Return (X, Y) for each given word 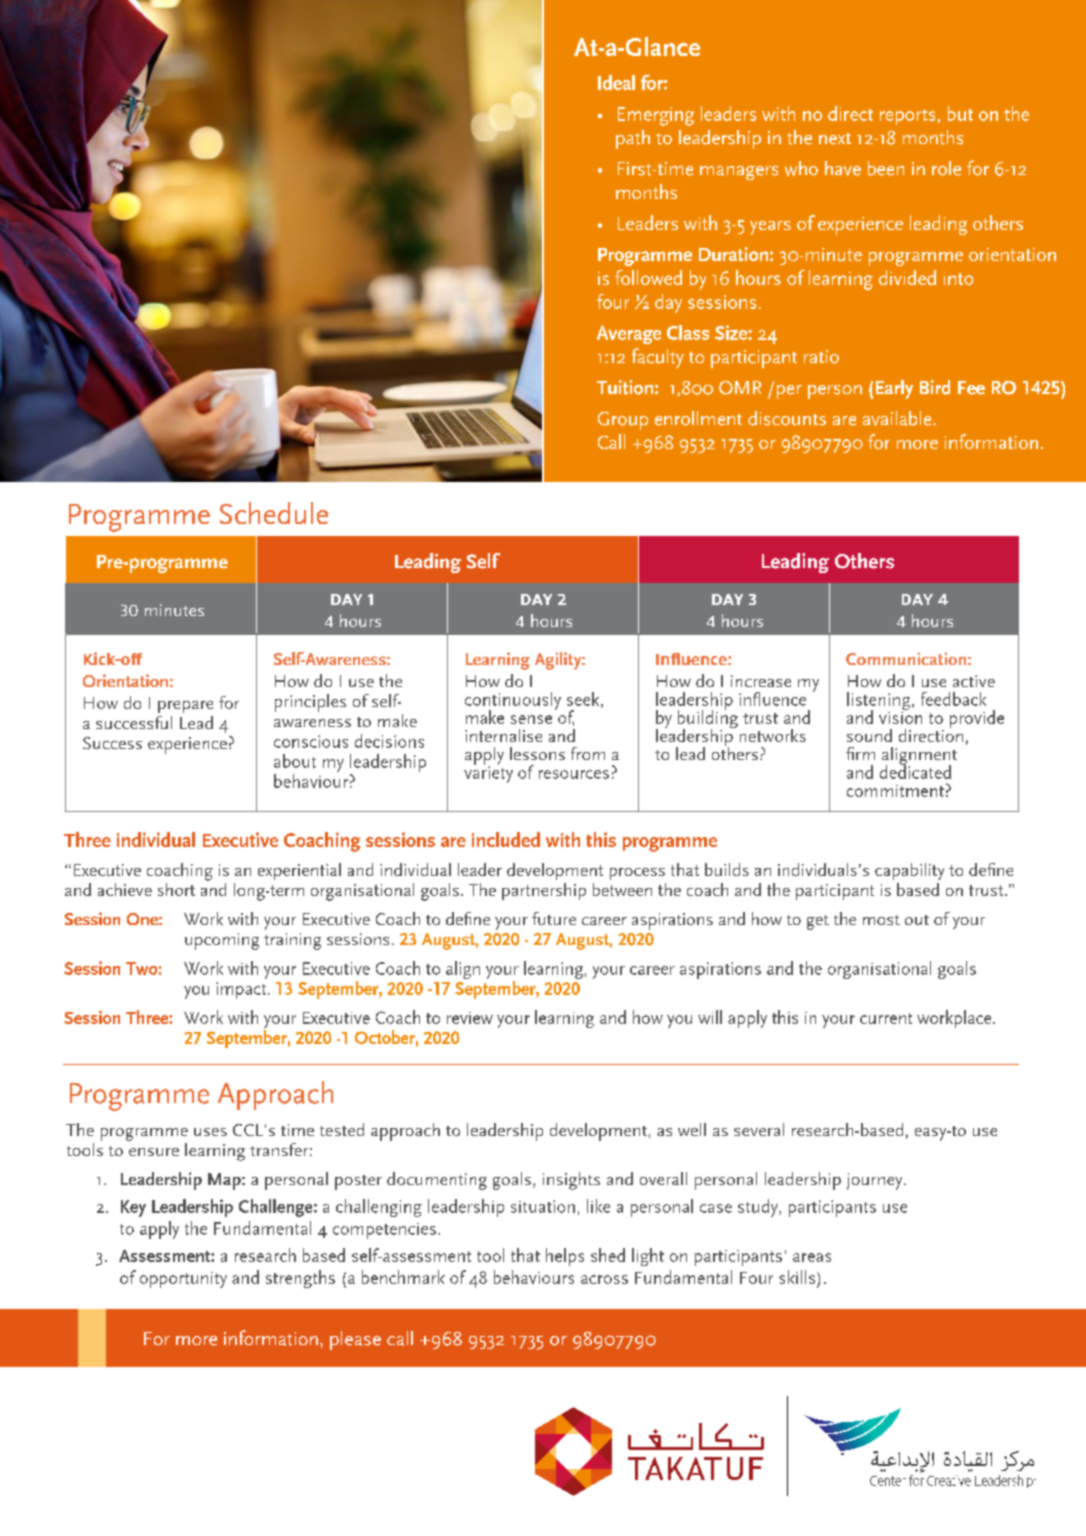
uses (210, 1132)
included (506, 839)
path (633, 139)
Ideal (616, 82)
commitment (895, 791)
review (470, 1018)
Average (629, 335)
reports (907, 117)
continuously (513, 702)
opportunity (183, 1280)
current (886, 1018)
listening (880, 702)
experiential (299, 871)
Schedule (274, 513)
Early (894, 389)
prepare (185, 707)
